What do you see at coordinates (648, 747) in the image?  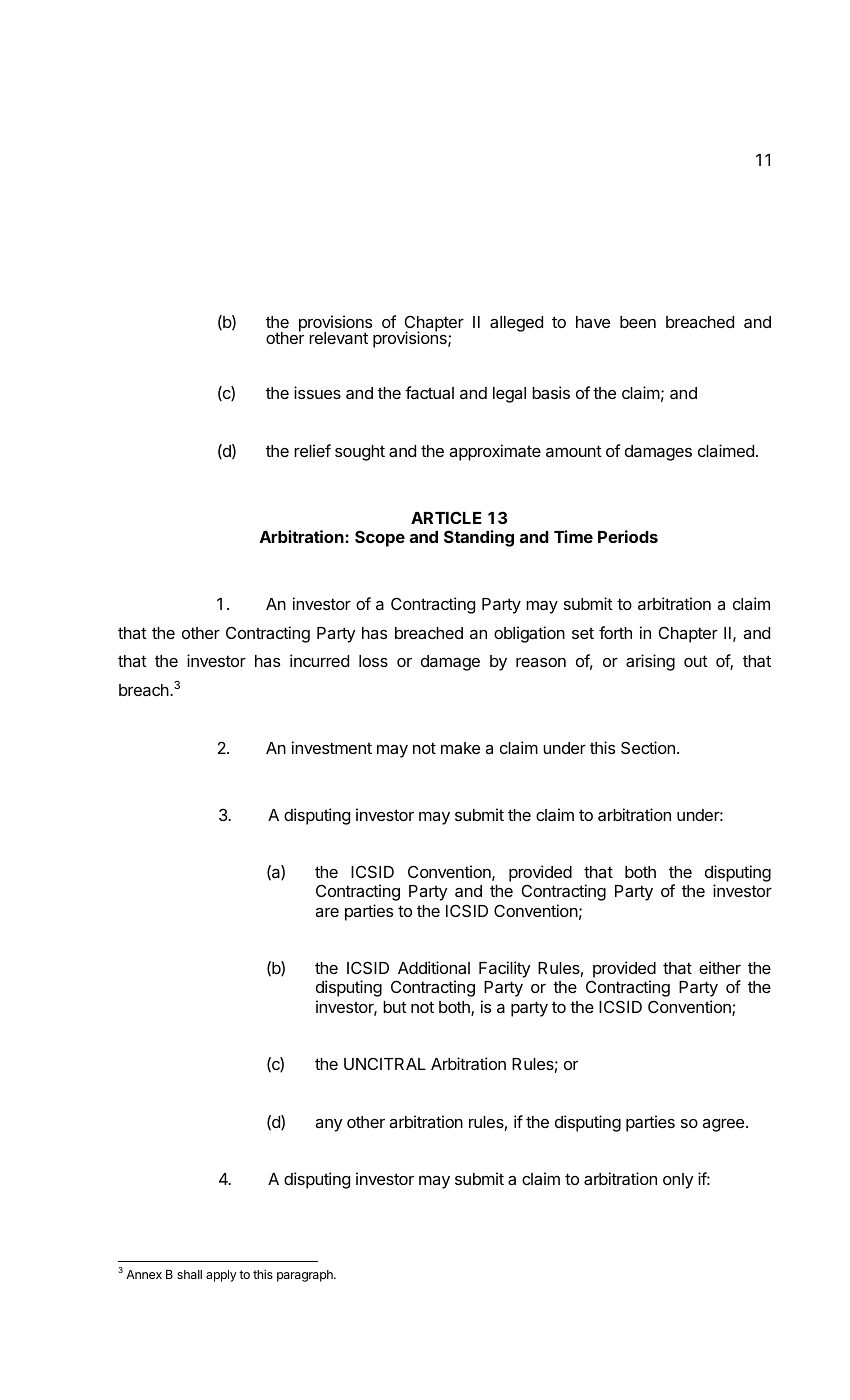 I see `Section` at bounding box center [648, 747].
